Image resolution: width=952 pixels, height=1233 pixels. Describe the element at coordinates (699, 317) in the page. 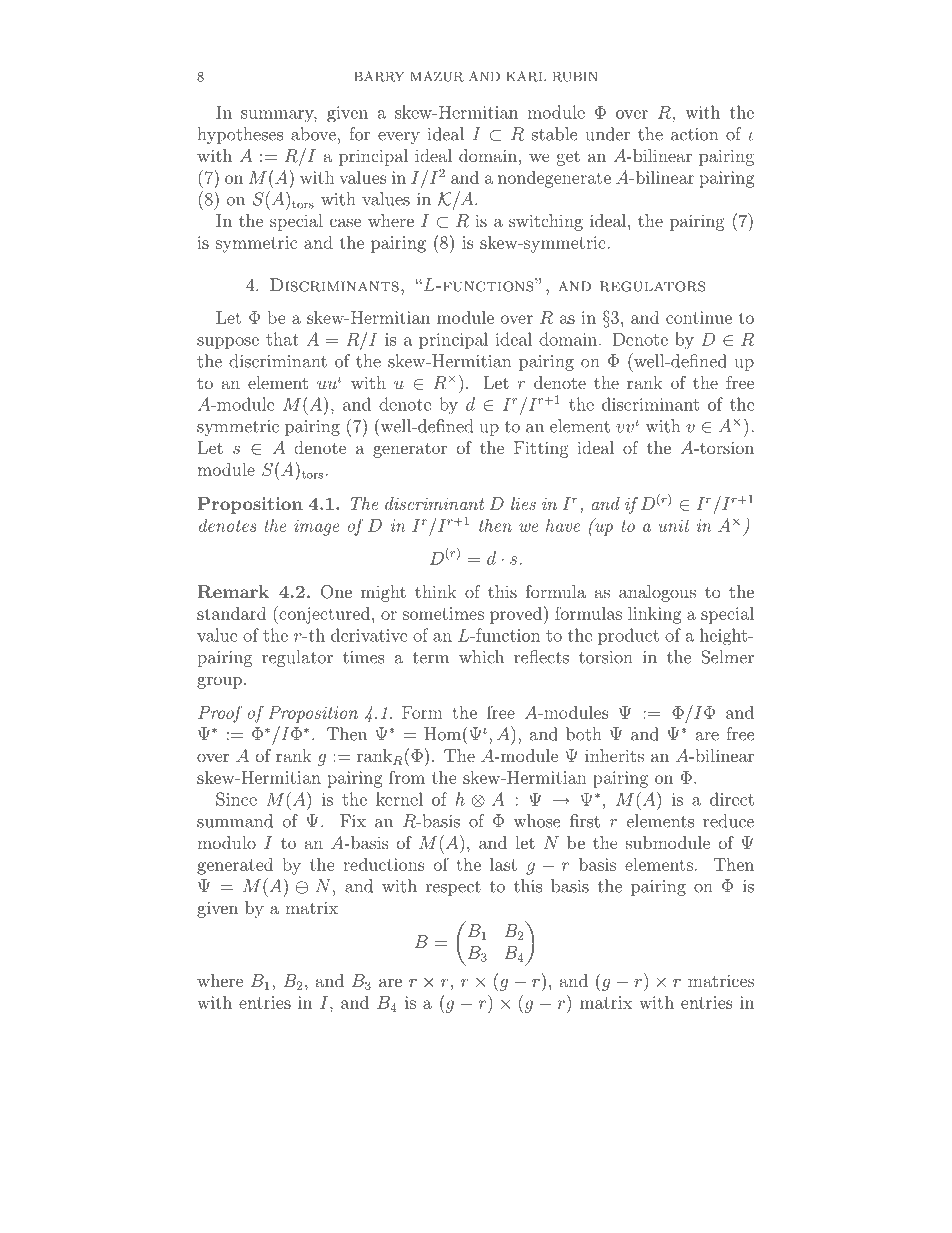

I see `continue` at that location.
